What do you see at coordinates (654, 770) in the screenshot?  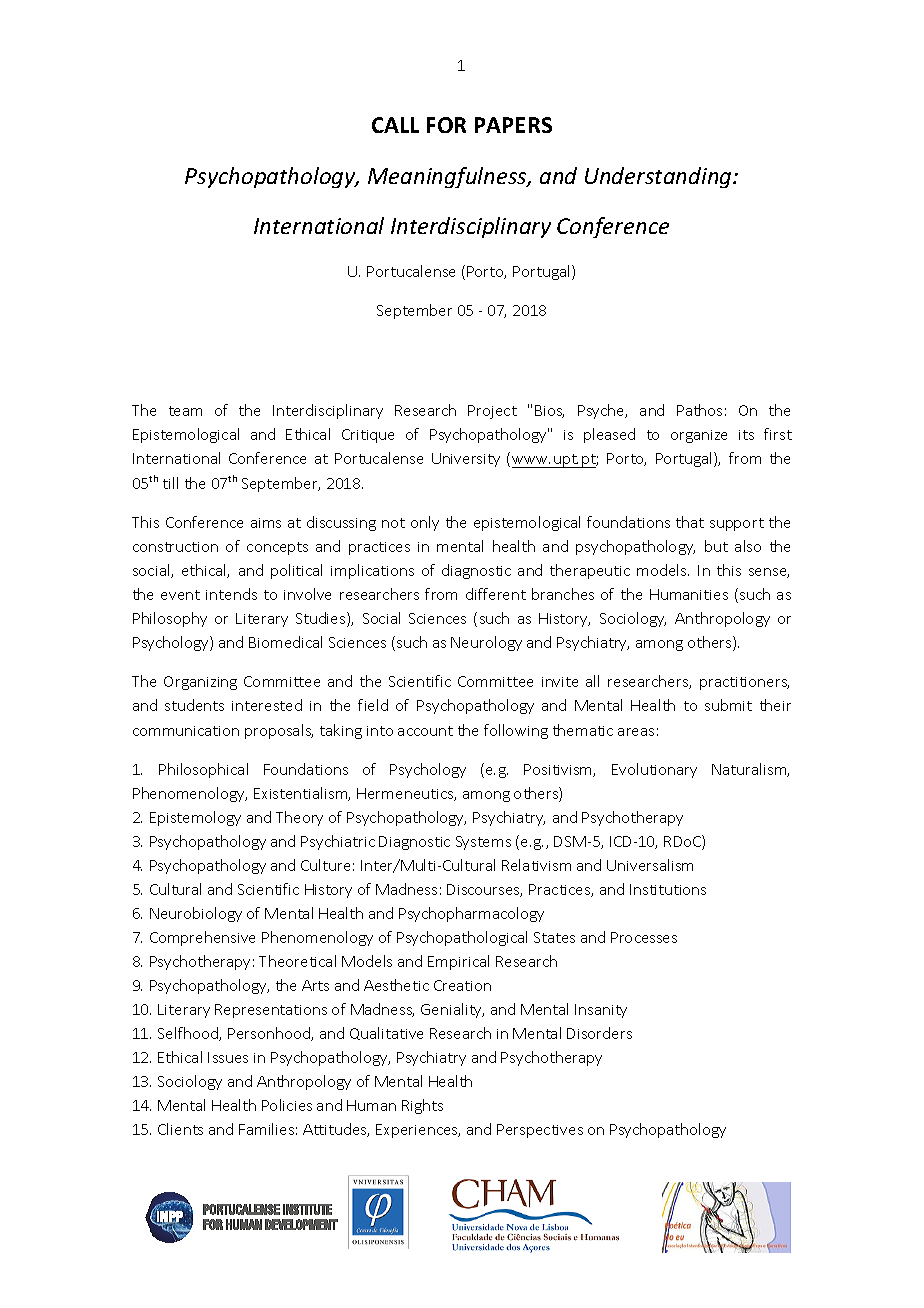 I see `Evolutionary` at bounding box center [654, 770].
